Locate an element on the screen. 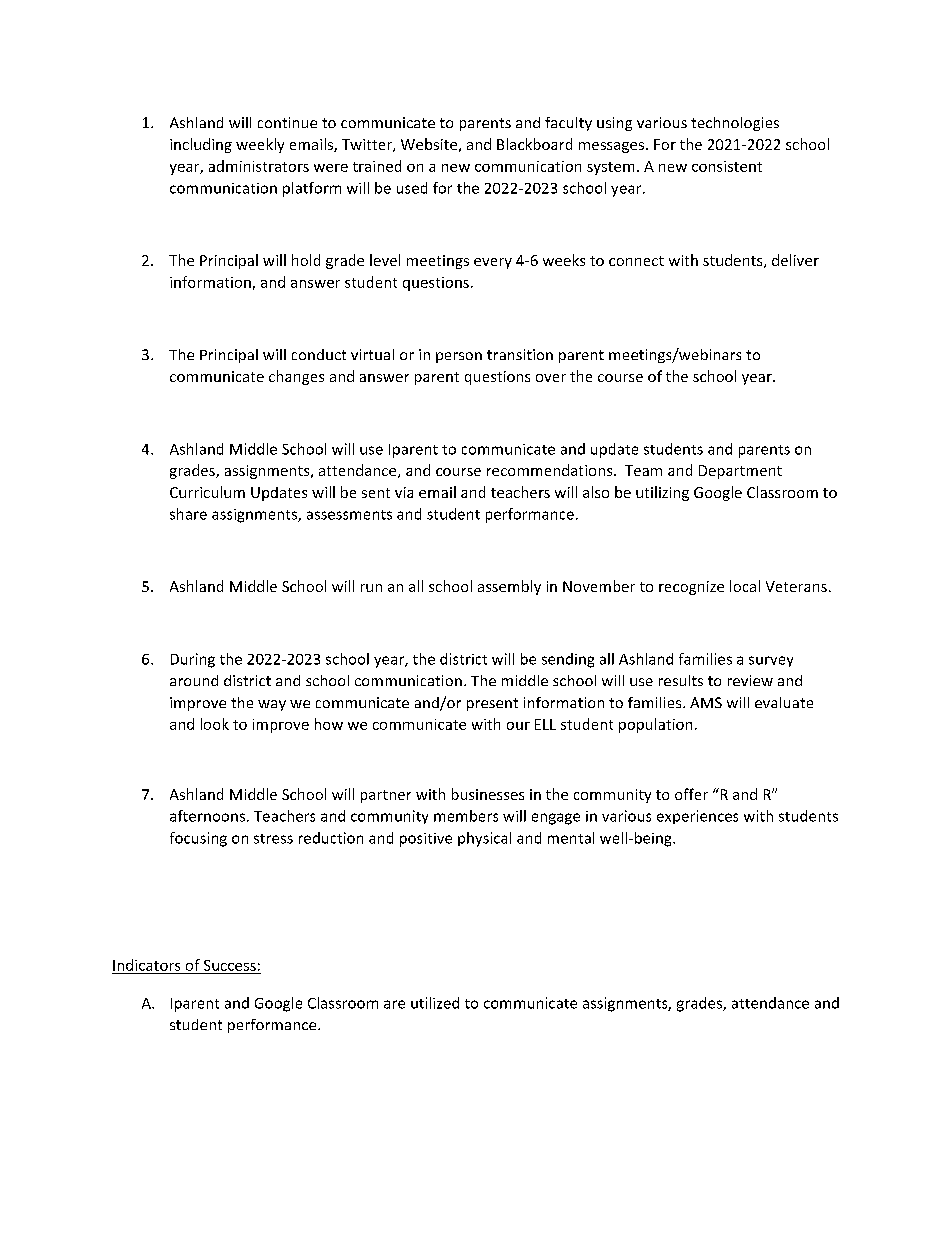  afternoons is located at coordinates (207, 816).
